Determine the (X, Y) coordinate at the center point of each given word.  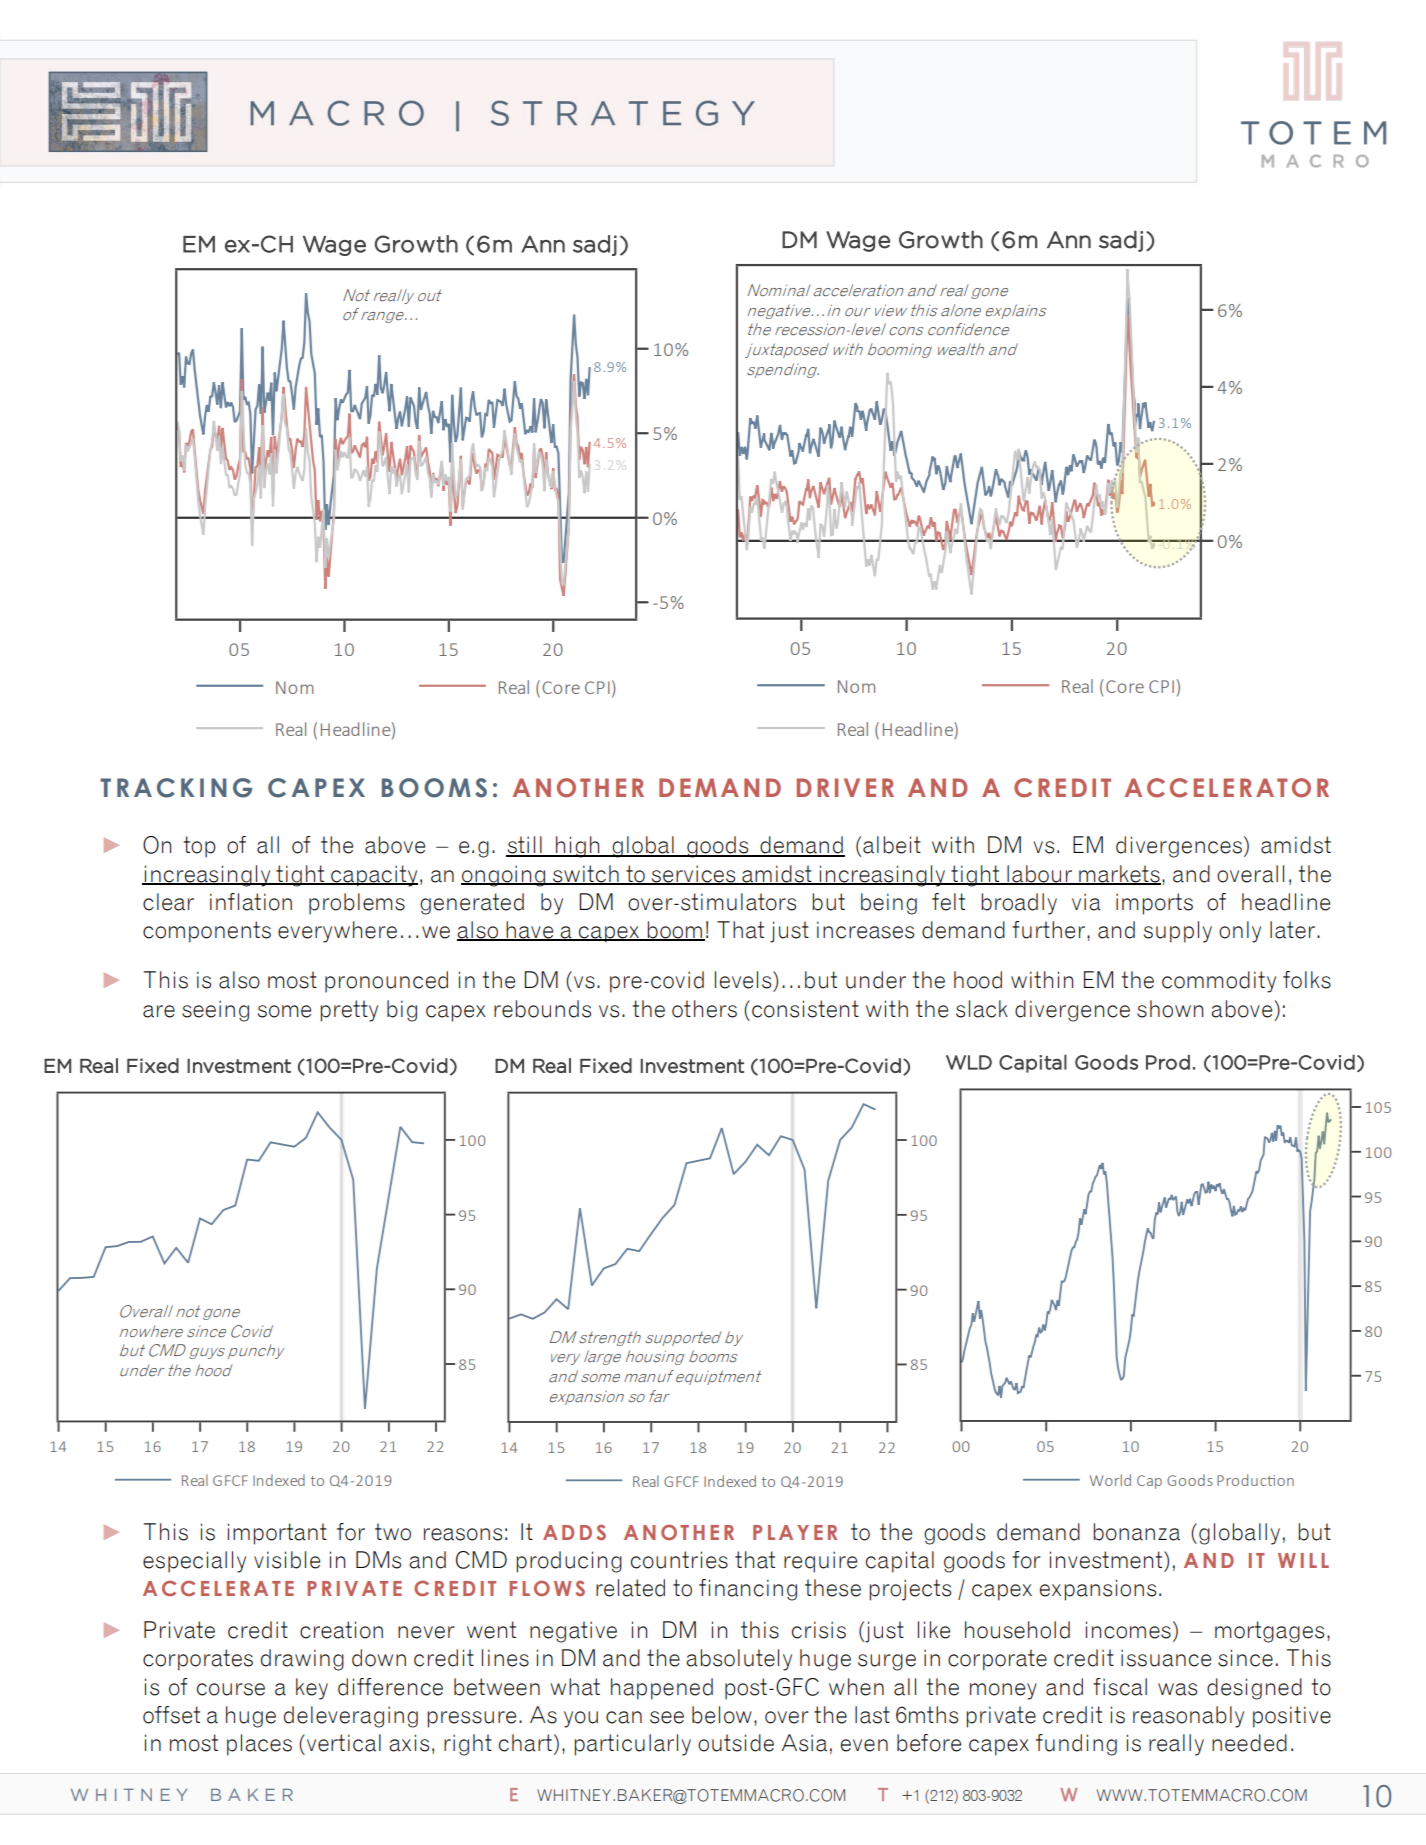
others (704, 1009)
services (694, 874)
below (722, 1715)
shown (1170, 1009)
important (277, 1534)
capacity (373, 876)
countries (679, 1560)
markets (1119, 874)
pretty (349, 1011)
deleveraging (351, 1717)
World (1110, 1480)
